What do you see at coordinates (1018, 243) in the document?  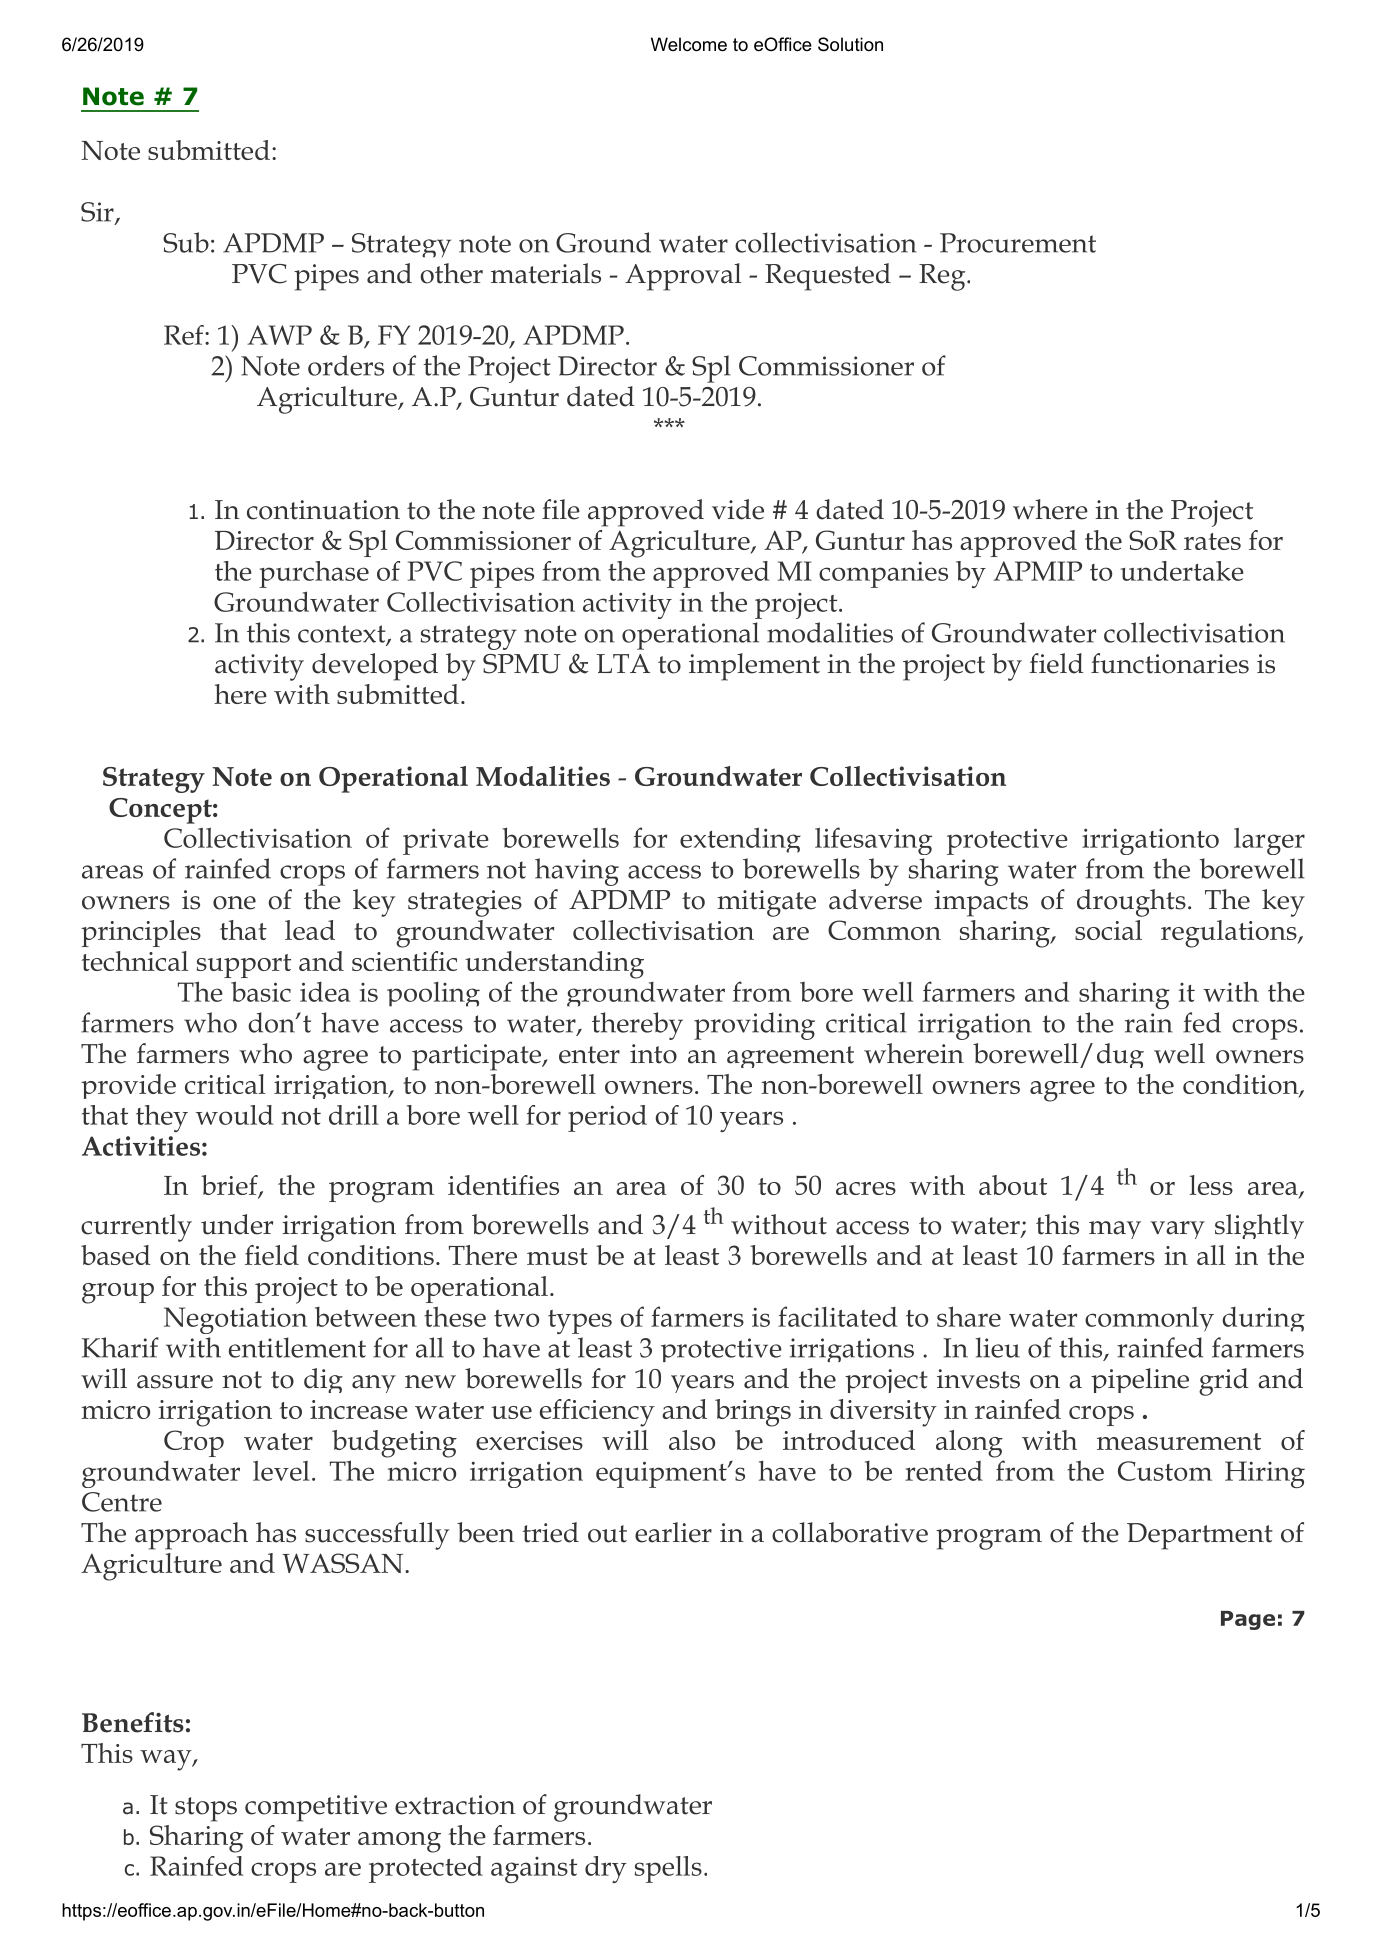 I see `Procurement` at bounding box center [1018, 243].
